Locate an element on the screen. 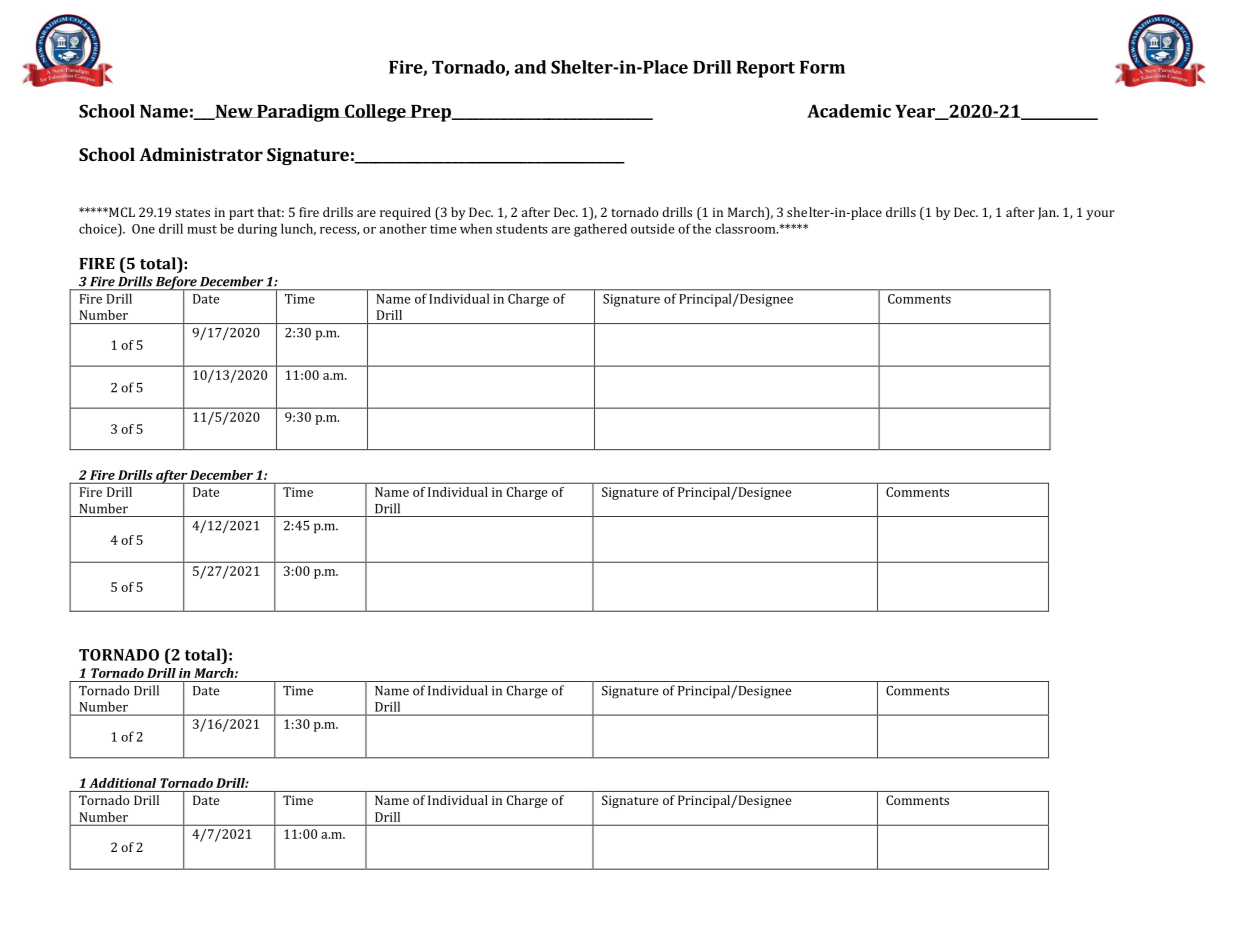  and is located at coordinates (530, 67).
